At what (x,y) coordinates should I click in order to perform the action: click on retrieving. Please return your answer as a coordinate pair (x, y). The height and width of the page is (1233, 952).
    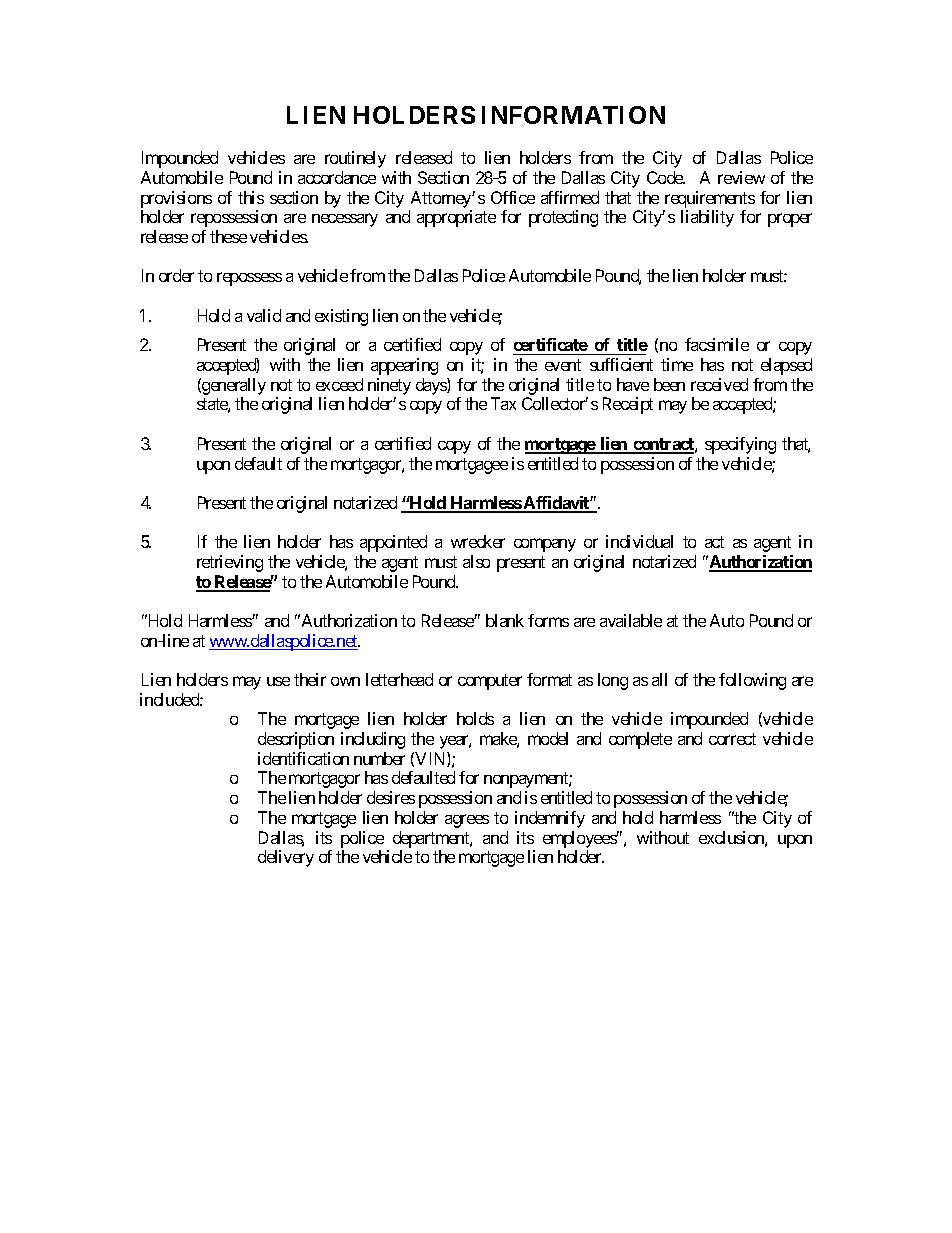
    Looking at the image, I should click on (230, 563).
